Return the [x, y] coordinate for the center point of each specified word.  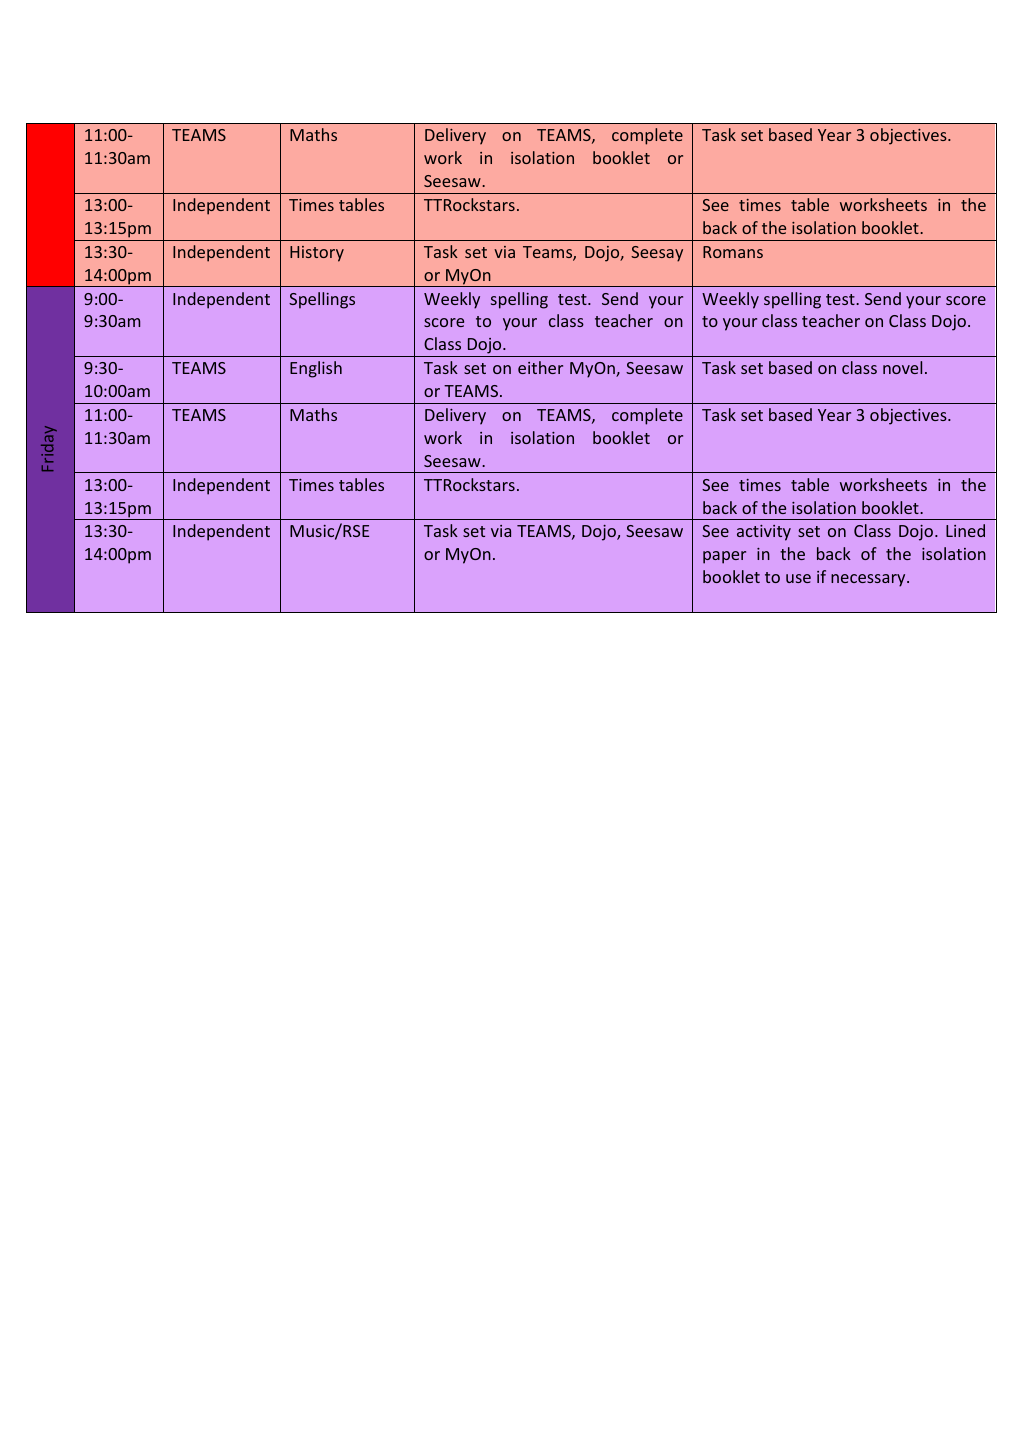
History [317, 254]
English [316, 369]
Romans [733, 252]
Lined [965, 530]
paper [724, 557]
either [540, 367]
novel [902, 367]
